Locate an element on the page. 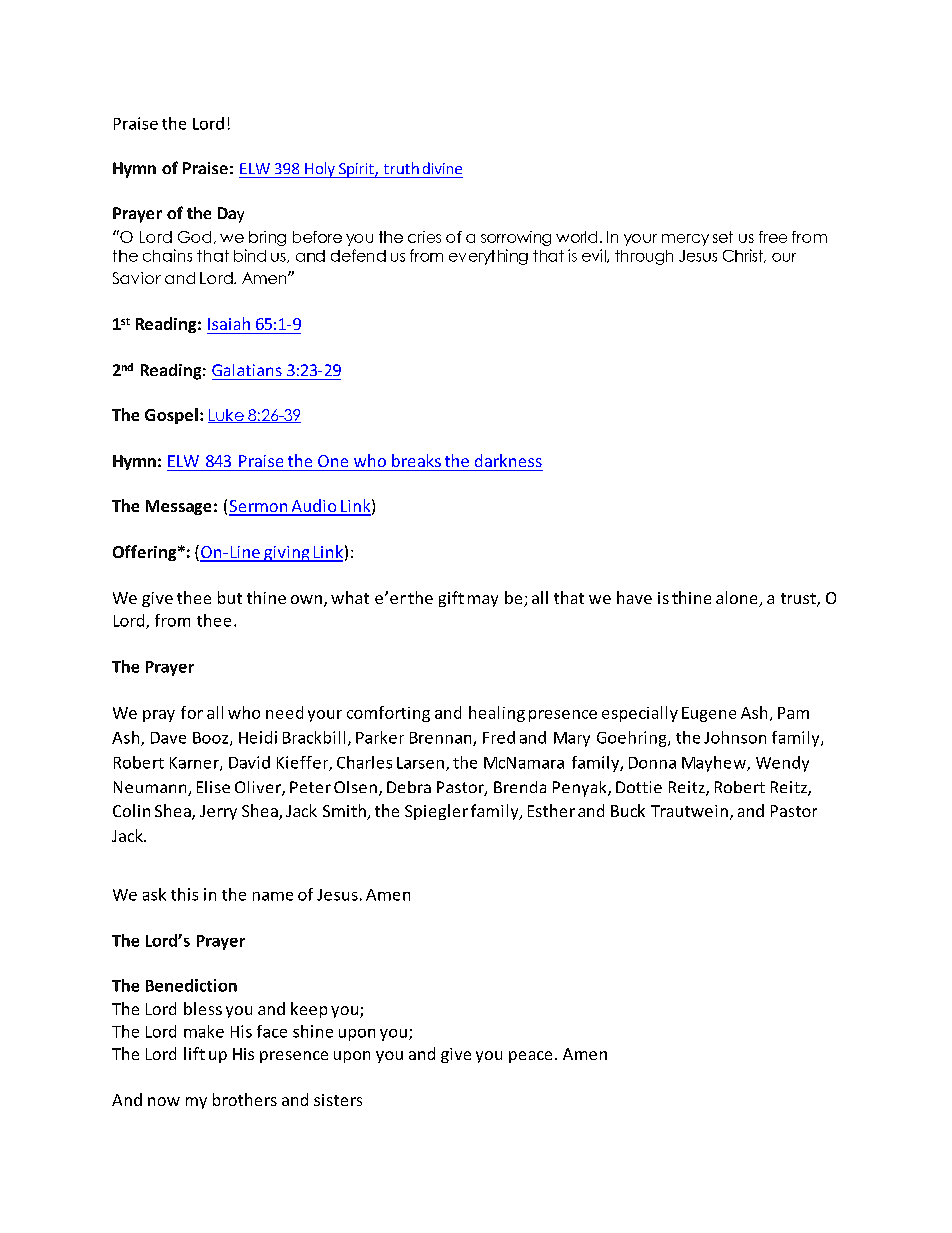  lift is located at coordinates (194, 1053).
